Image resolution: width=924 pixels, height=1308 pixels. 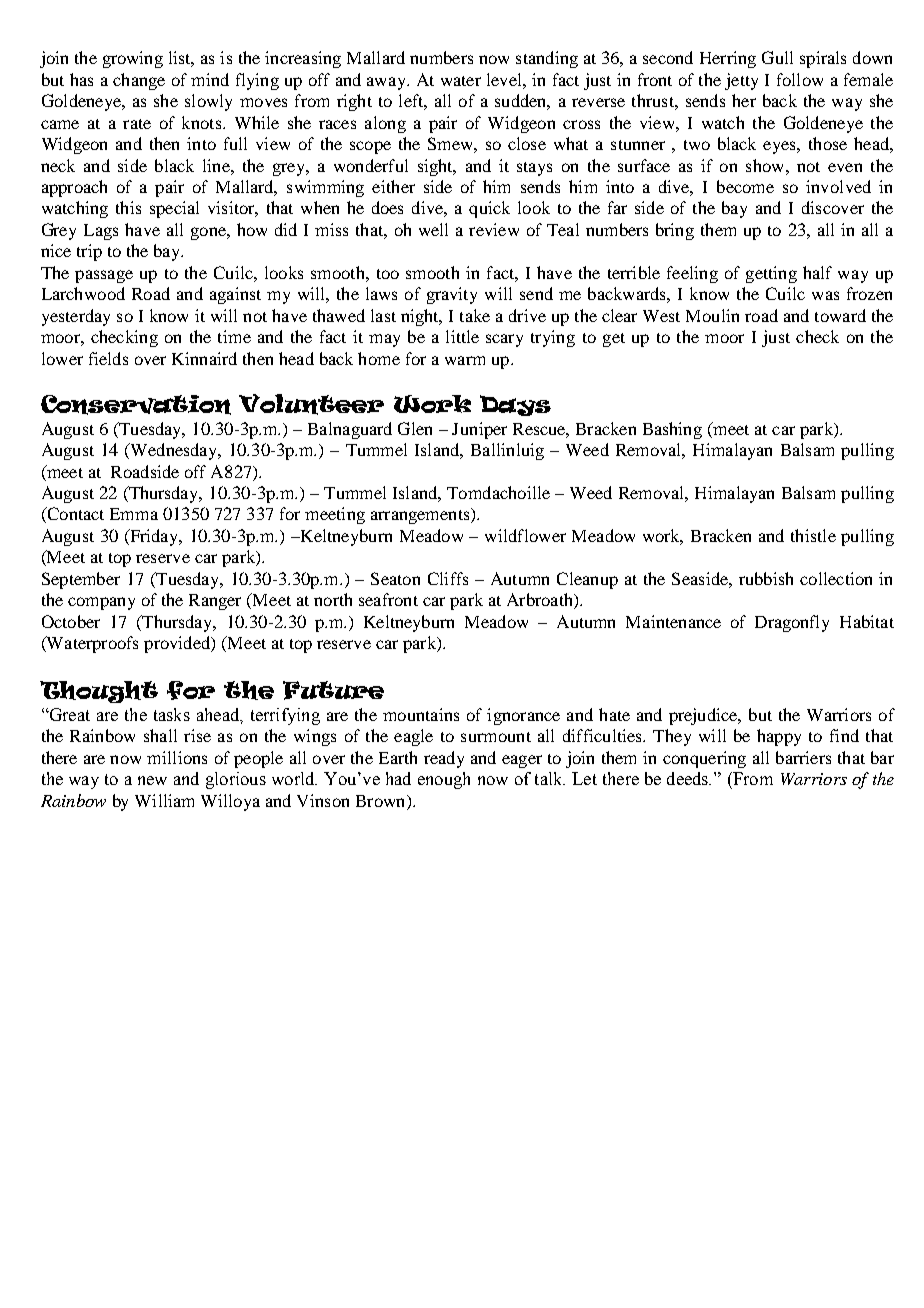 What do you see at coordinates (139, 81) in the screenshot?
I see `change` at bounding box center [139, 81].
